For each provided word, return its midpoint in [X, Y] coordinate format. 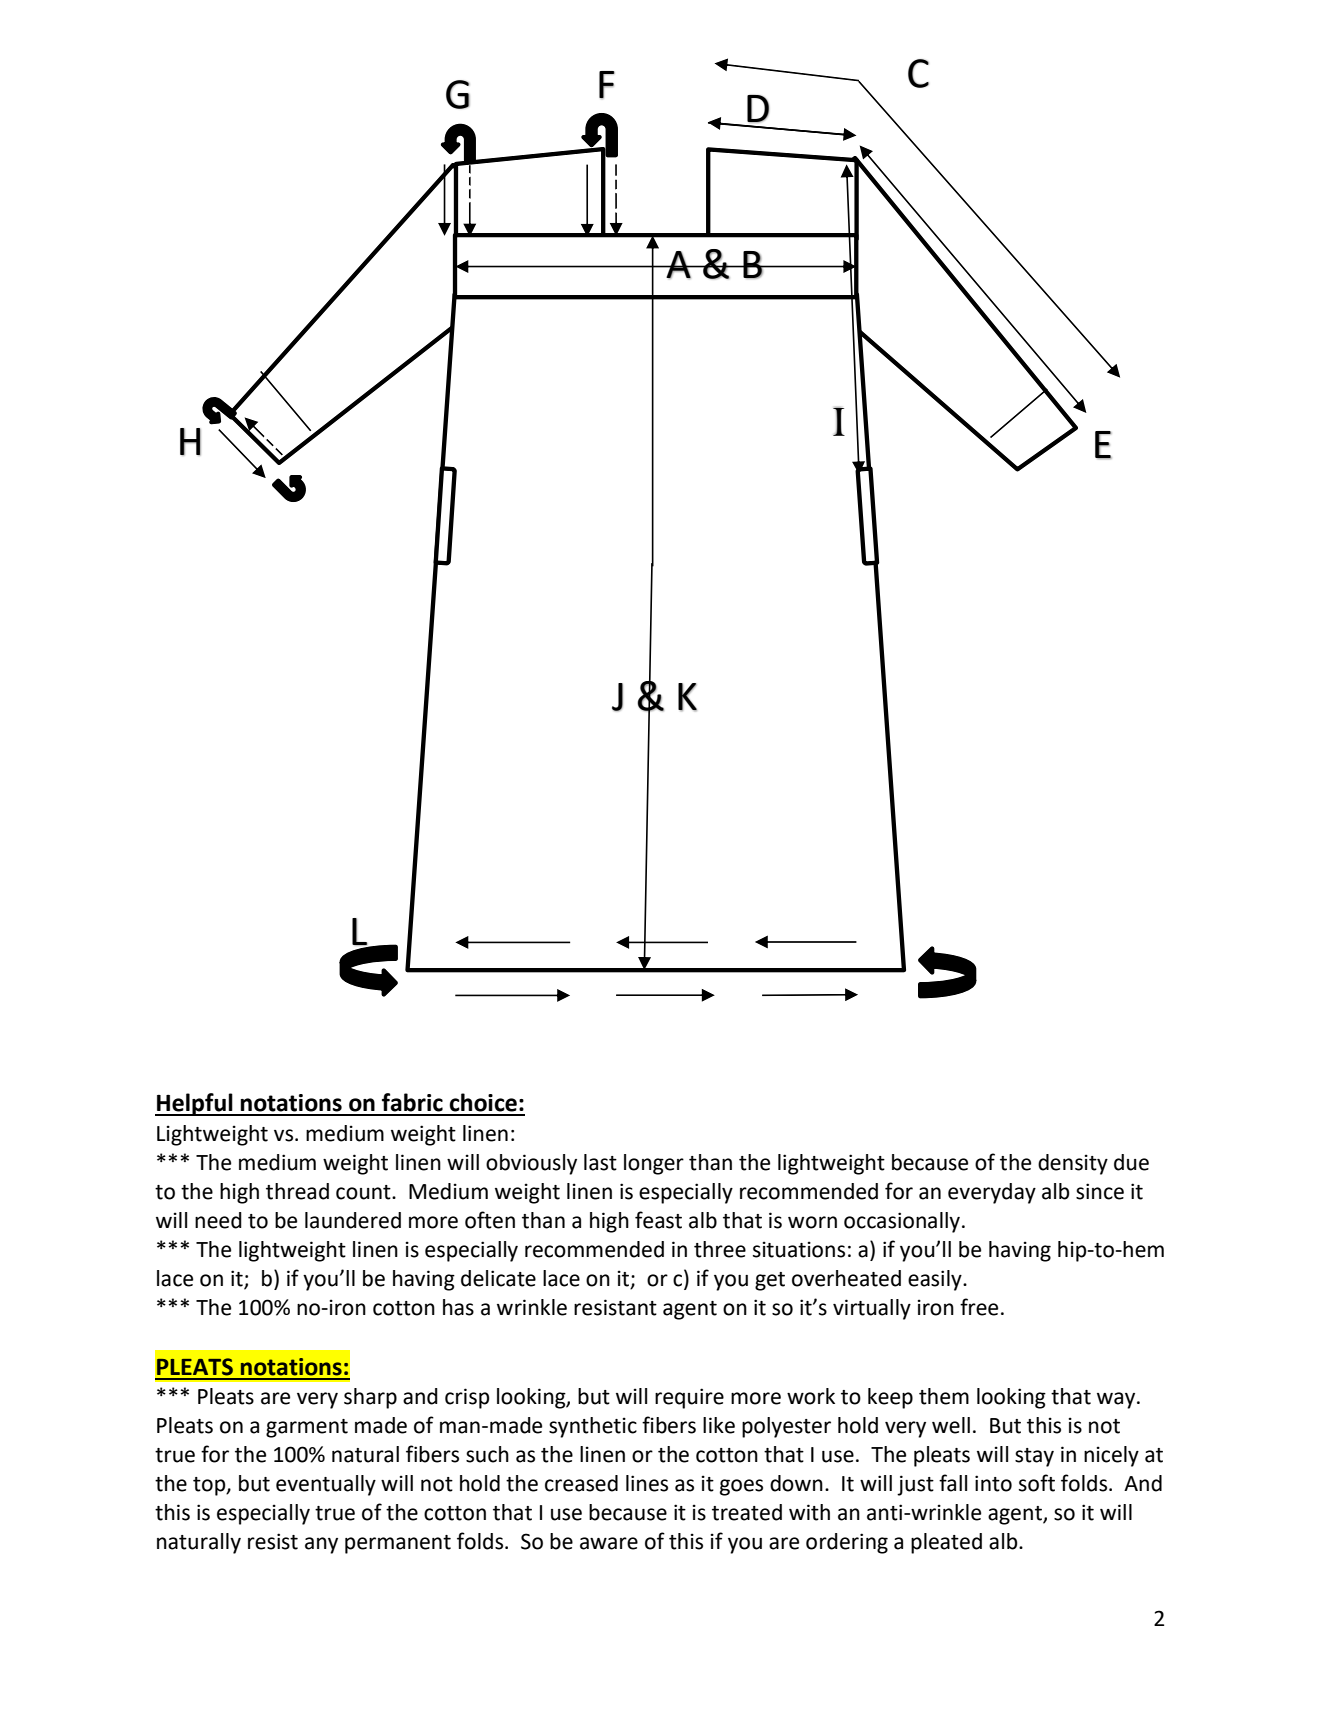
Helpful [195, 1104]
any [321, 1545]
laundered [353, 1220]
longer [654, 1164]
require [689, 1398]
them [944, 1396]
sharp [370, 1398]
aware [609, 1543]
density [1073, 1164]
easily [936, 1280]
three [720, 1249]
